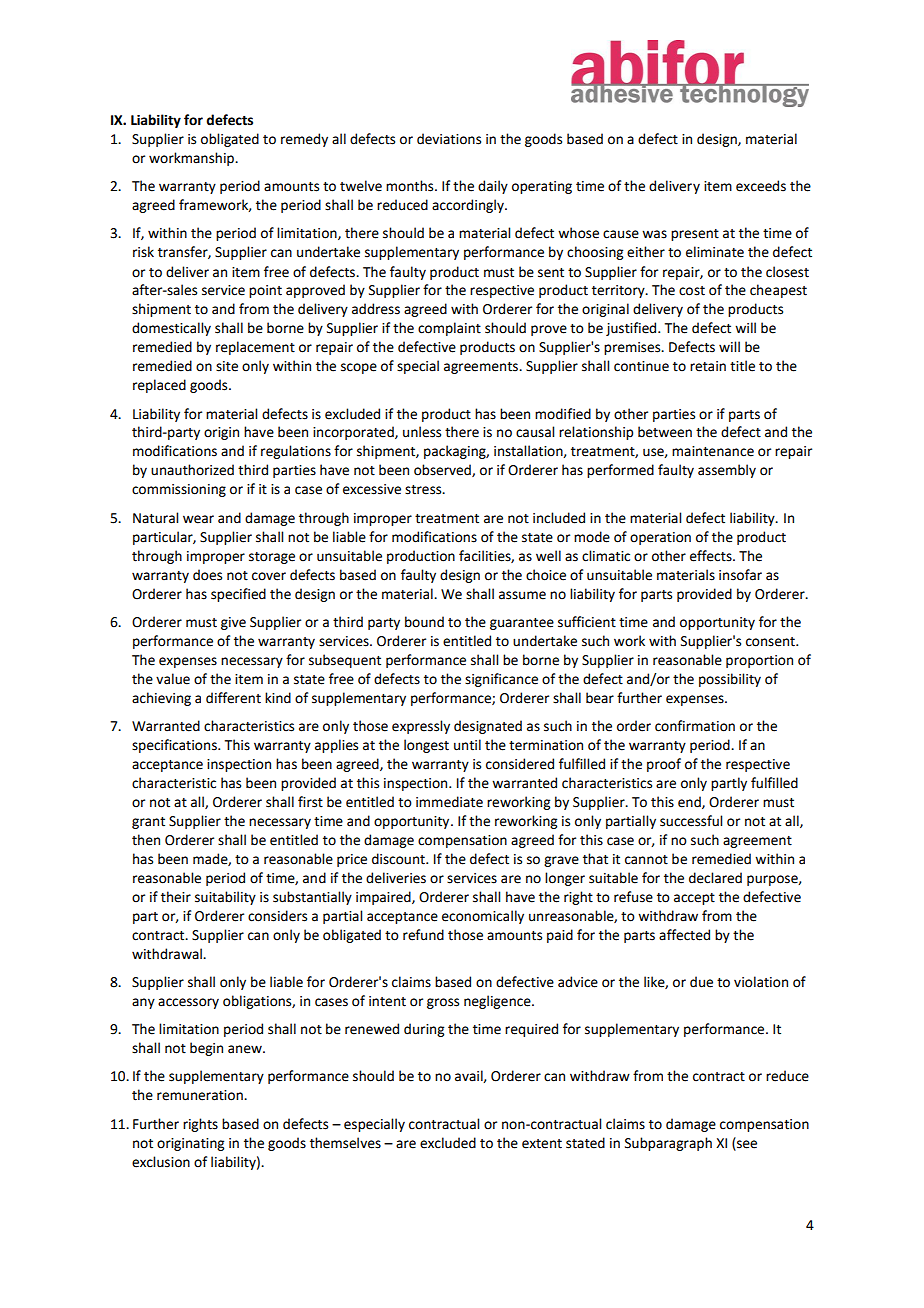  I want to click on exceeds, so click(761, 186).
